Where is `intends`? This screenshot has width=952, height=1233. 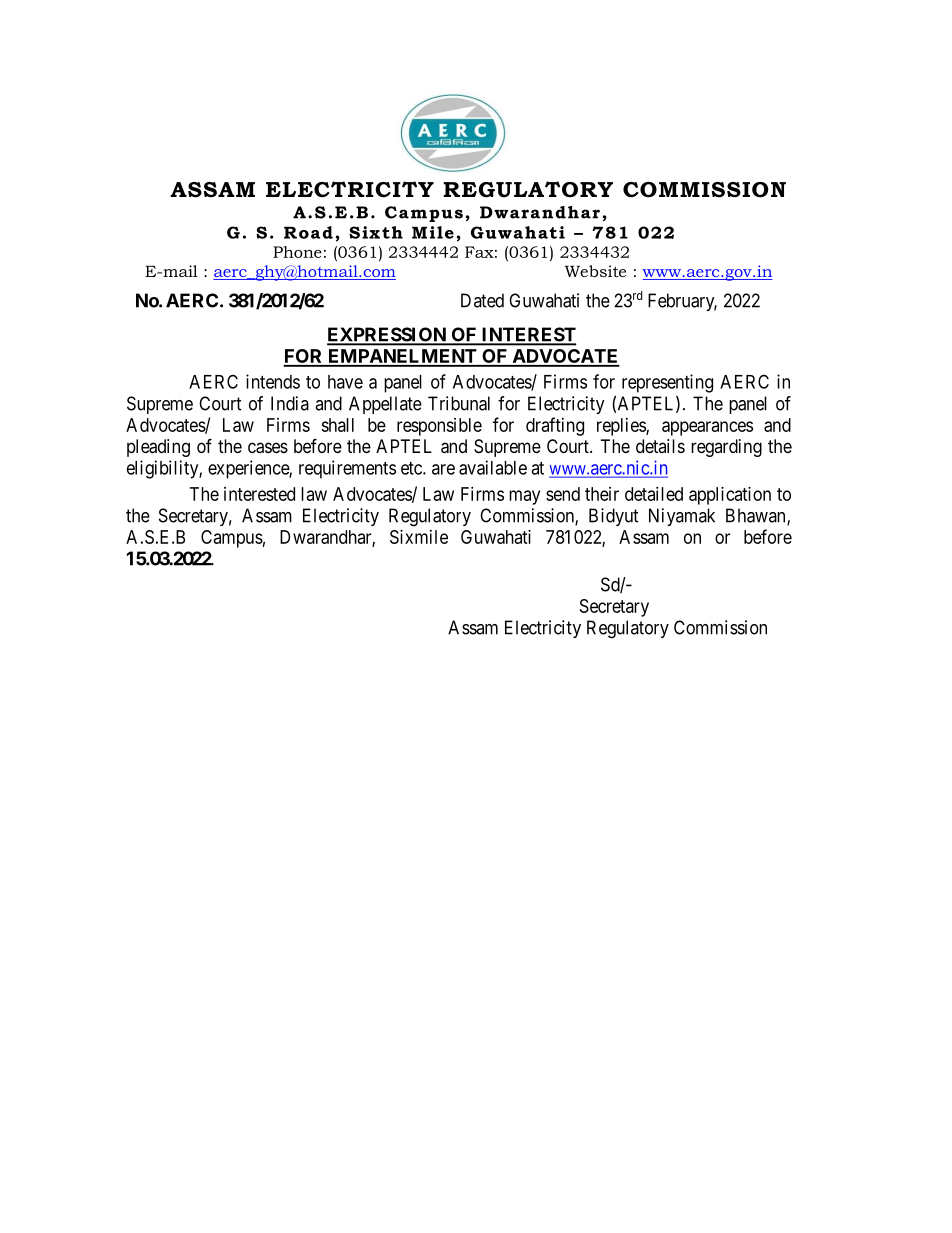
intends is located at coordinates (273, 381).
